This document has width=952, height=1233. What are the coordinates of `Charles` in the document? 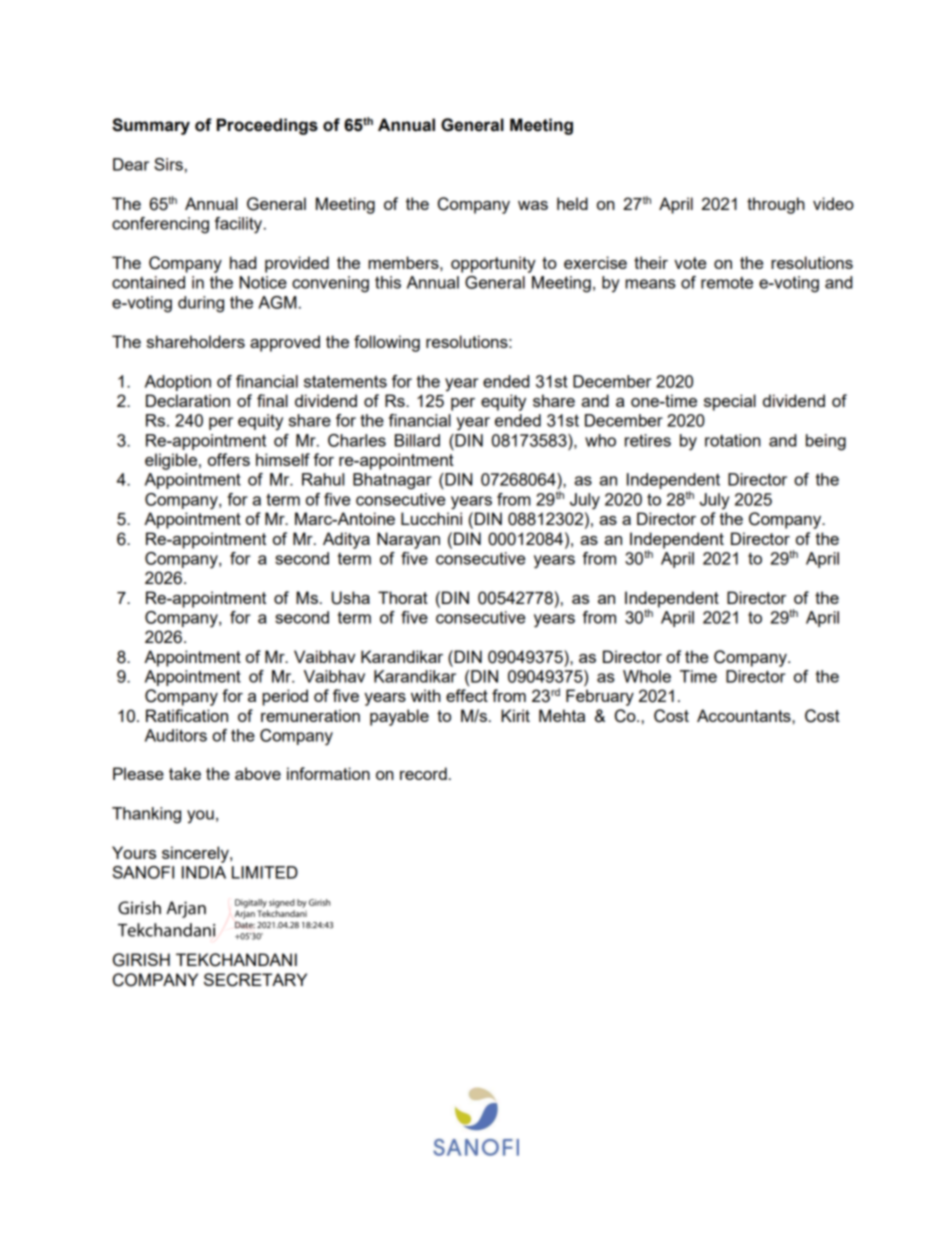 It's located at (357, 440).
